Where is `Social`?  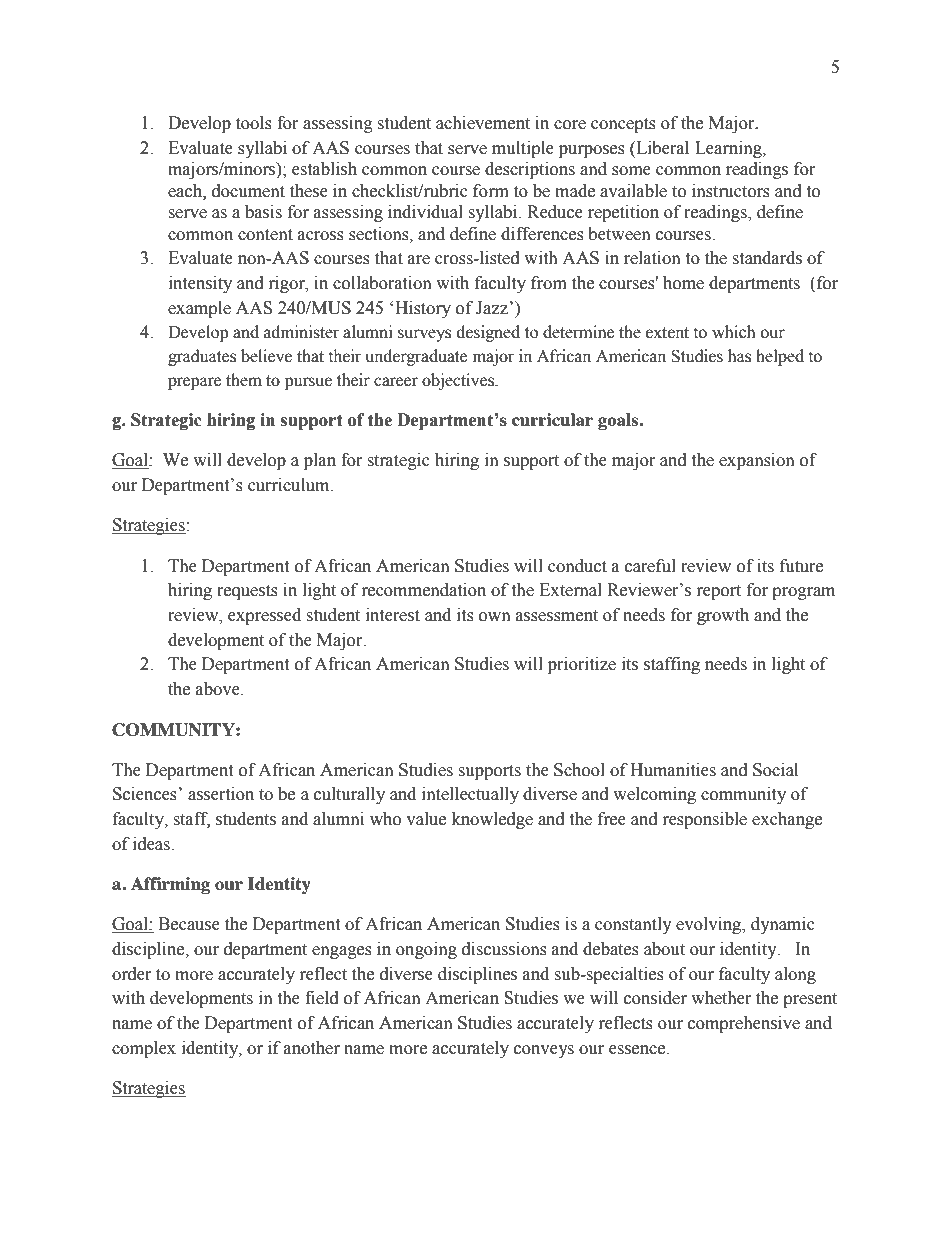 Social is located at coordinates (775, 770).
